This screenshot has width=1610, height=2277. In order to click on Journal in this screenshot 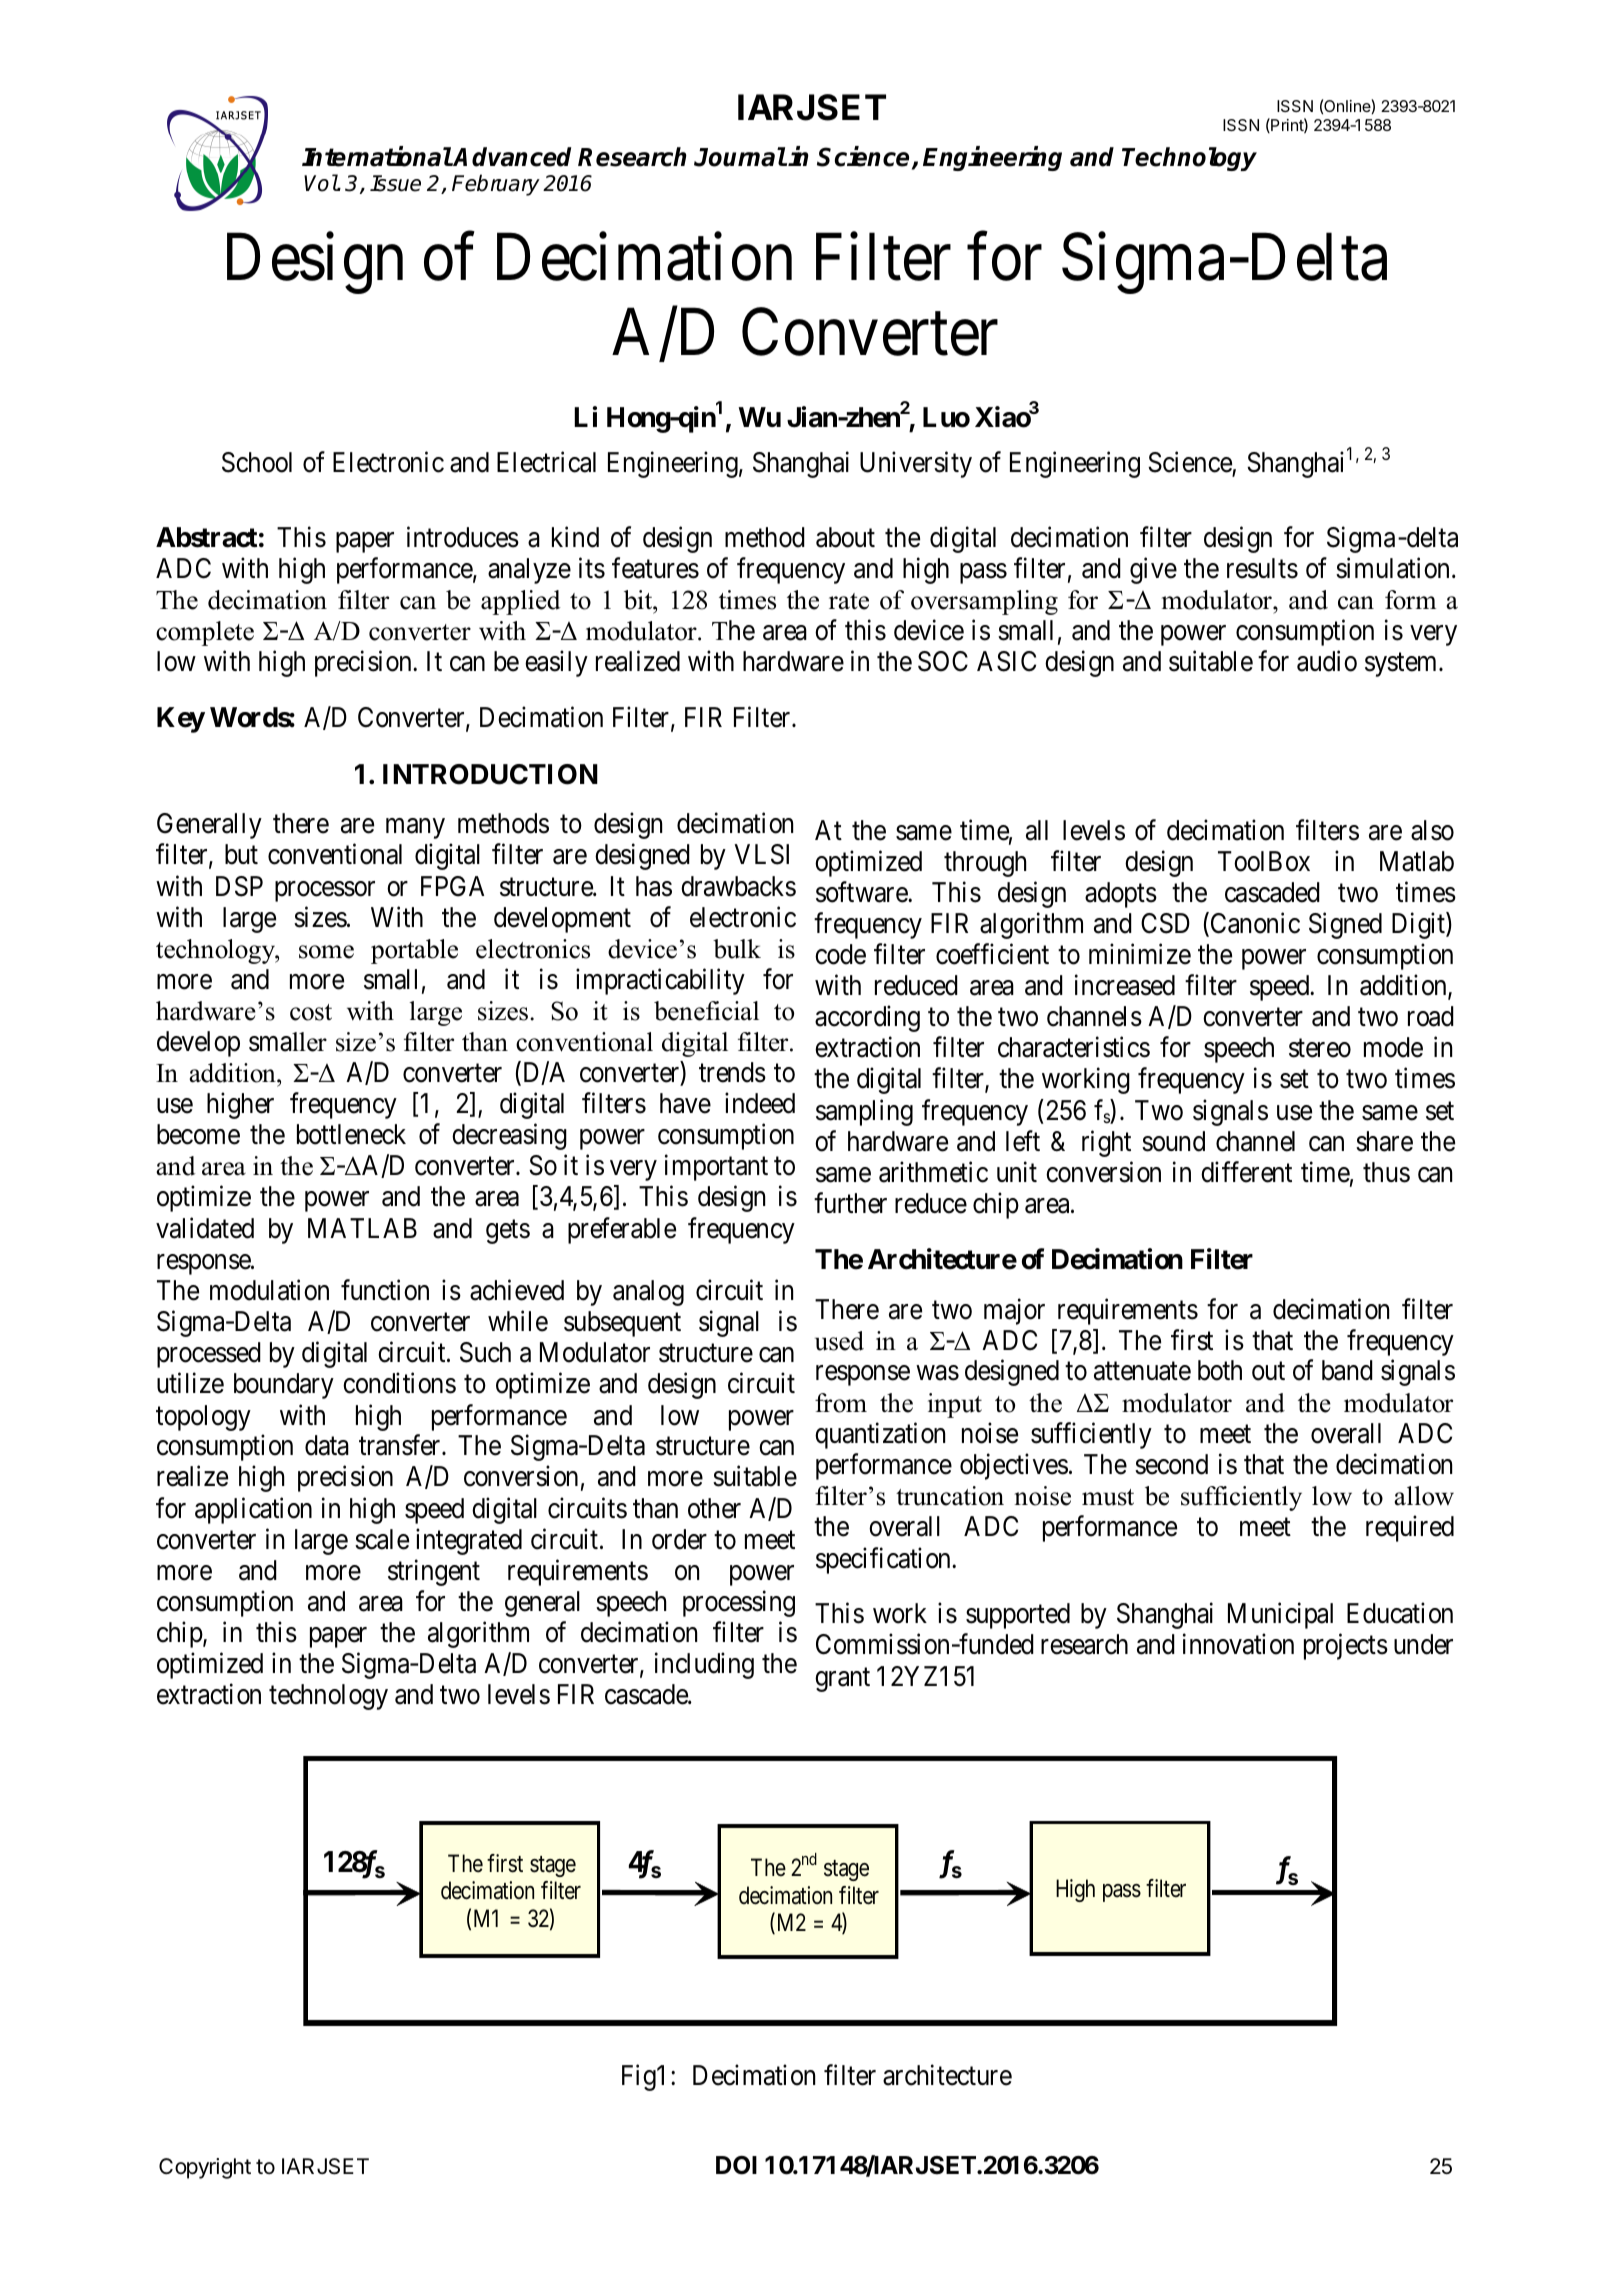, I will do `click(740, 157)`.
